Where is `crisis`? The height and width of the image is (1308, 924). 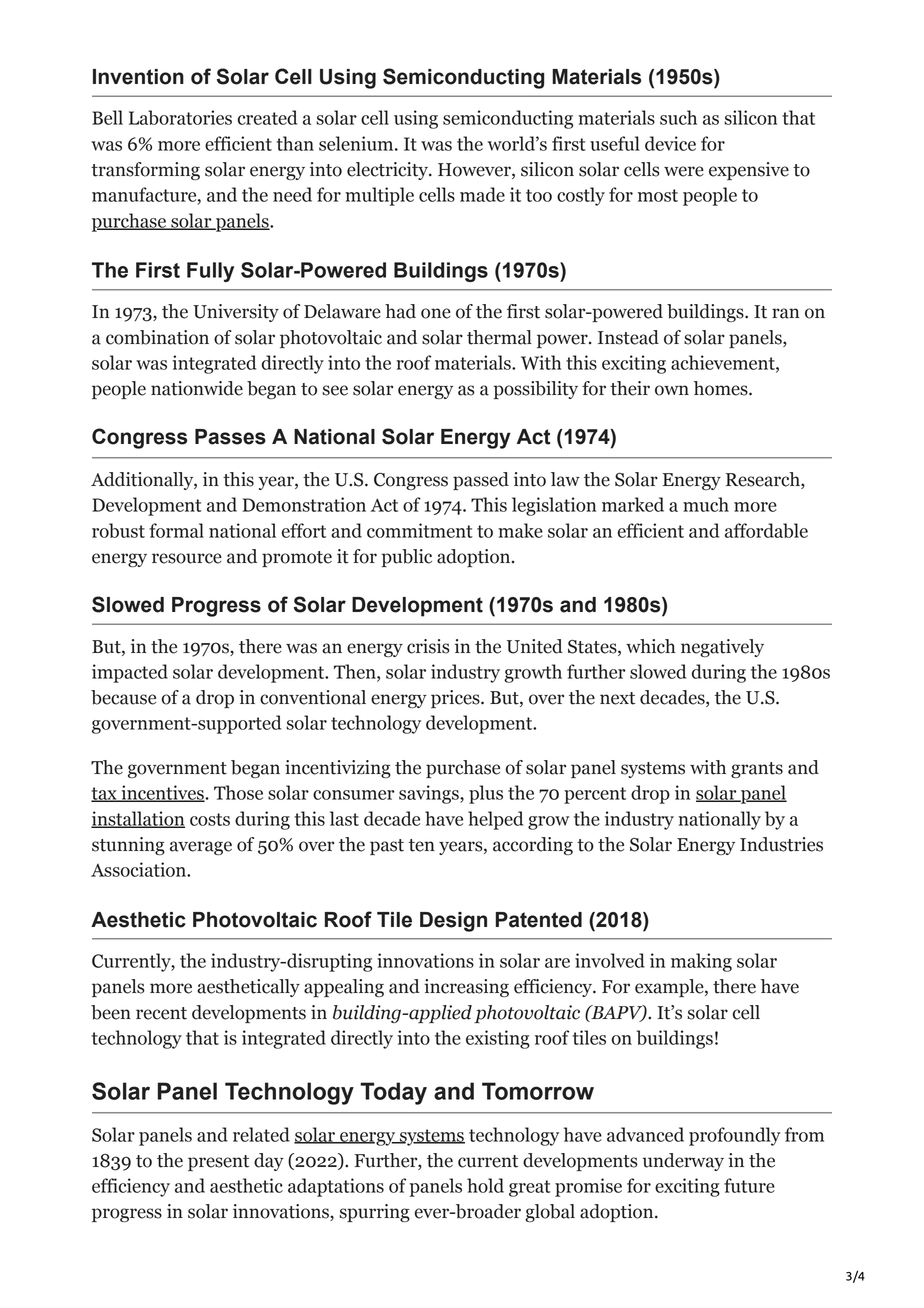
crisis is located at coordinates (428, 646).
